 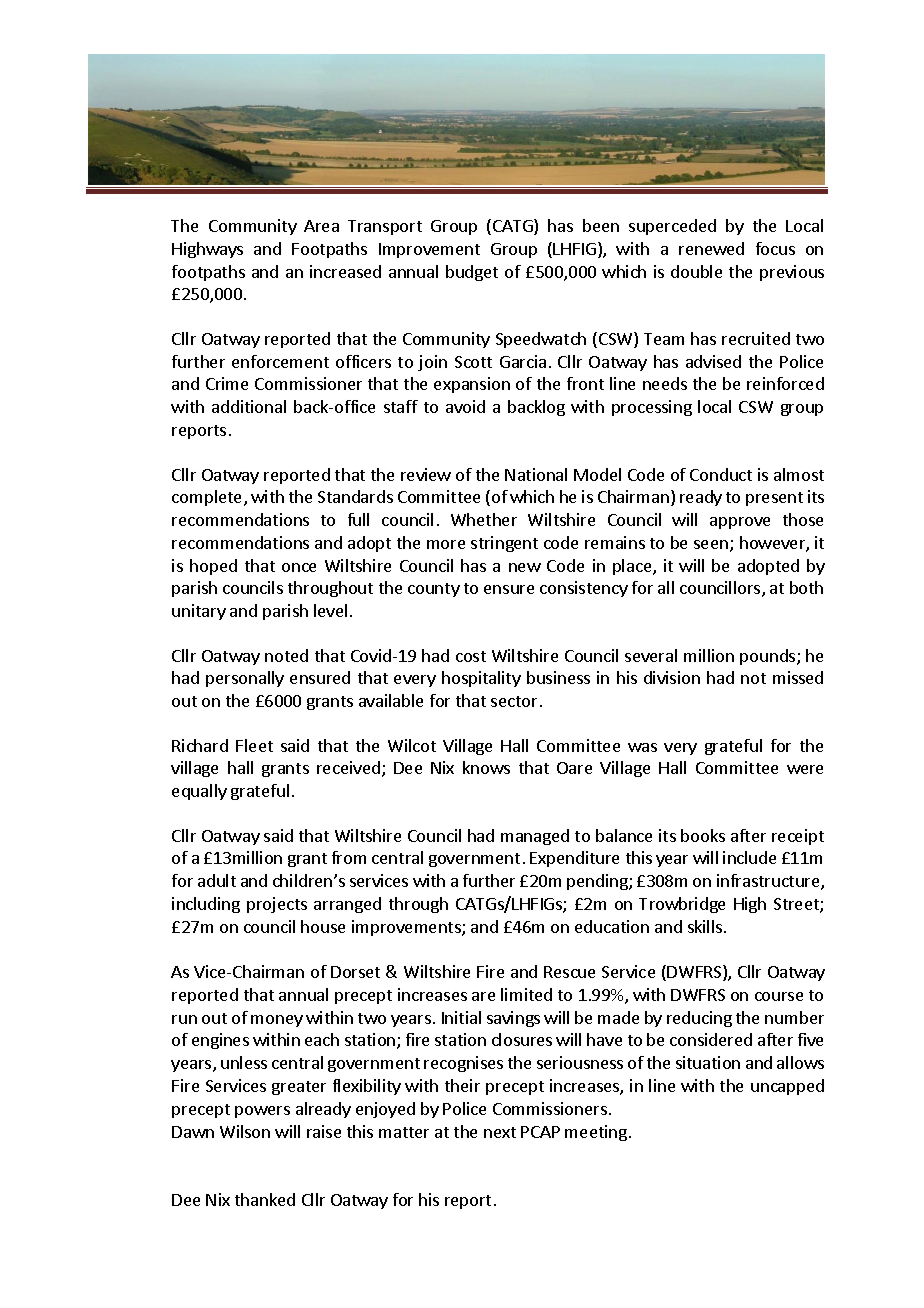 I want to click on include, so click(x=749, y=857).
